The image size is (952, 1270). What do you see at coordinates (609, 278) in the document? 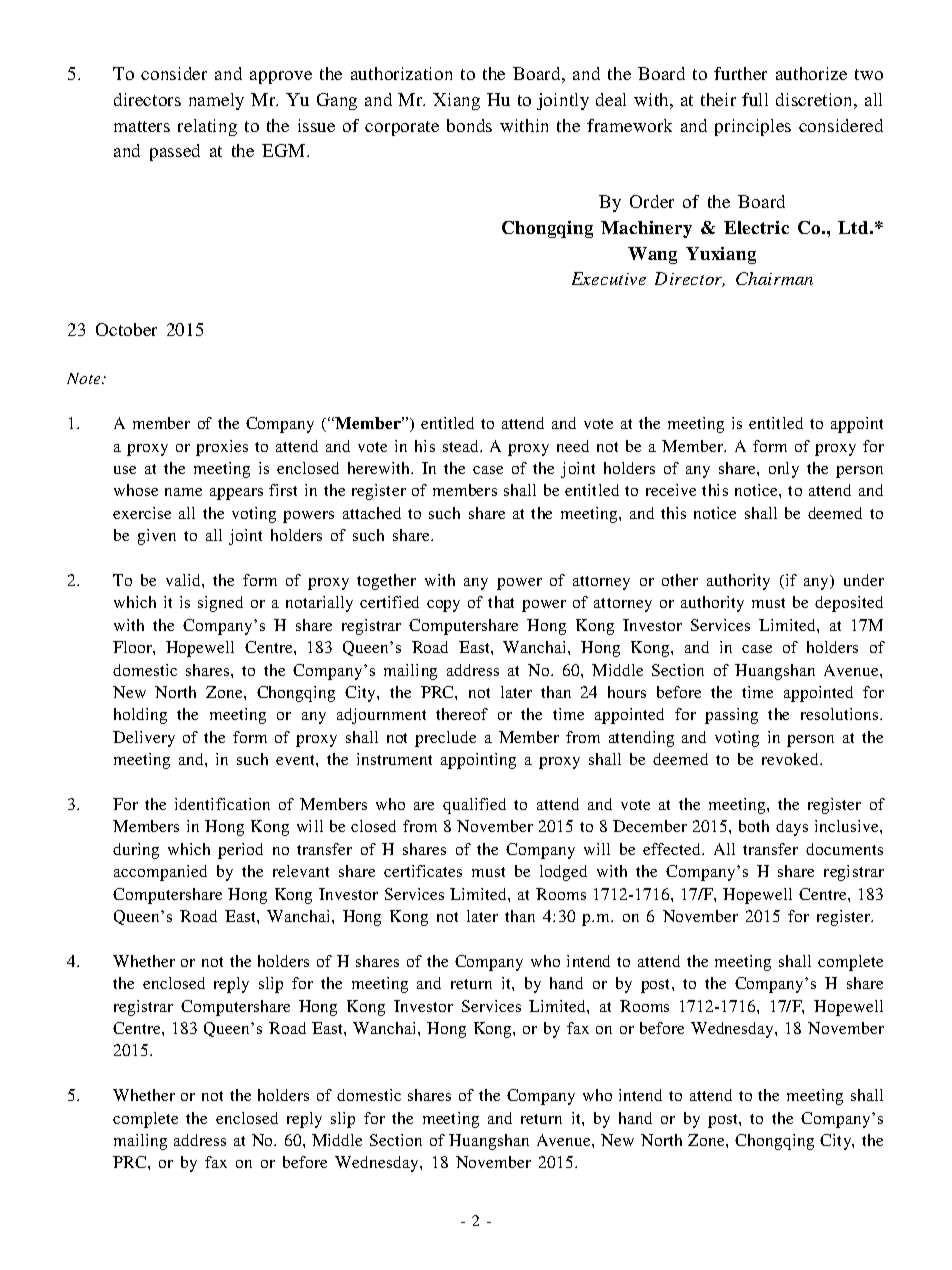
I see `Executive` at bounding box center [609, 278].
